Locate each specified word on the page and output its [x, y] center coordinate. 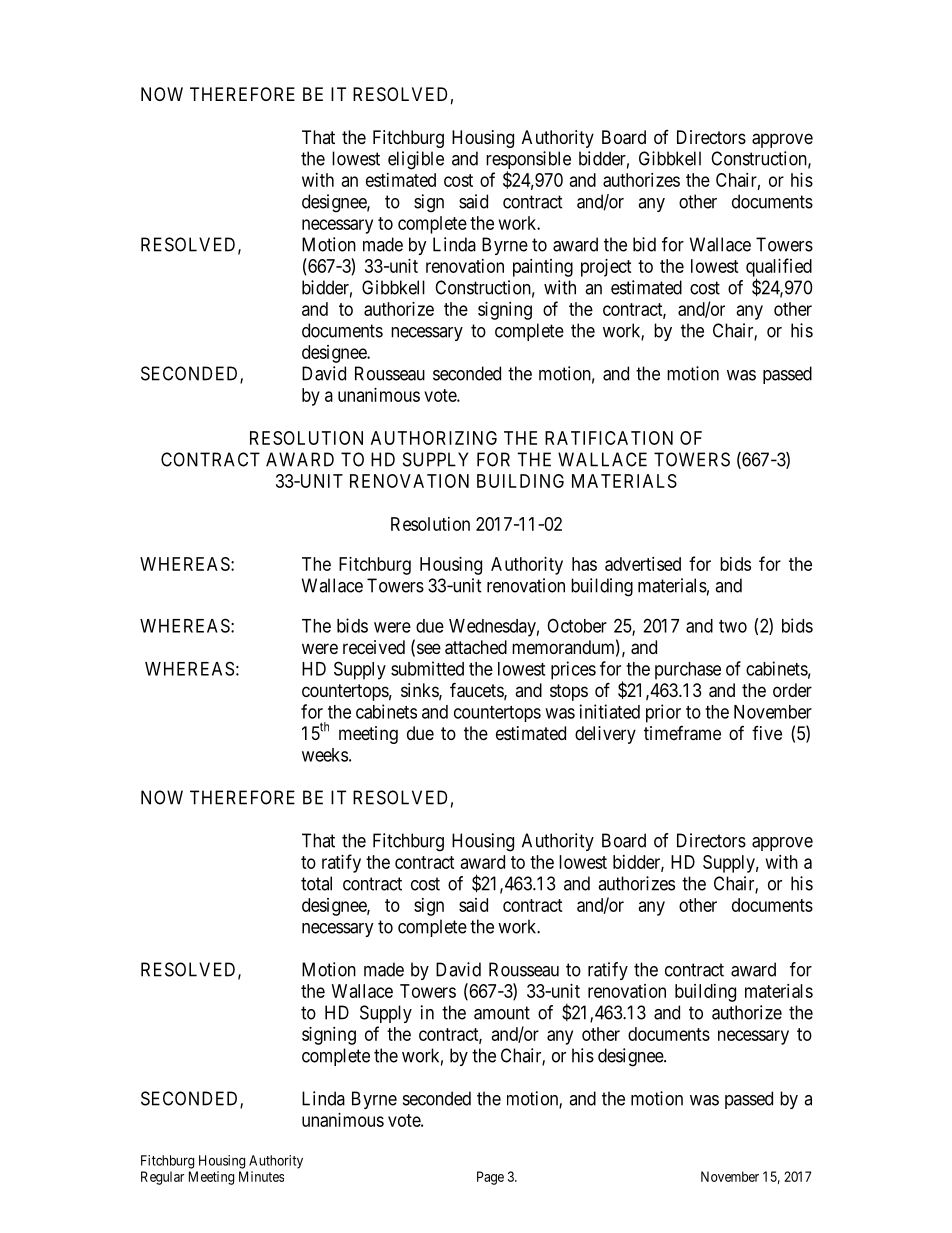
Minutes [261, 1176]
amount [502, 1013]
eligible [416, 160]
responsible [528, 161]
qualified [779, 268]
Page [490, 1178]
